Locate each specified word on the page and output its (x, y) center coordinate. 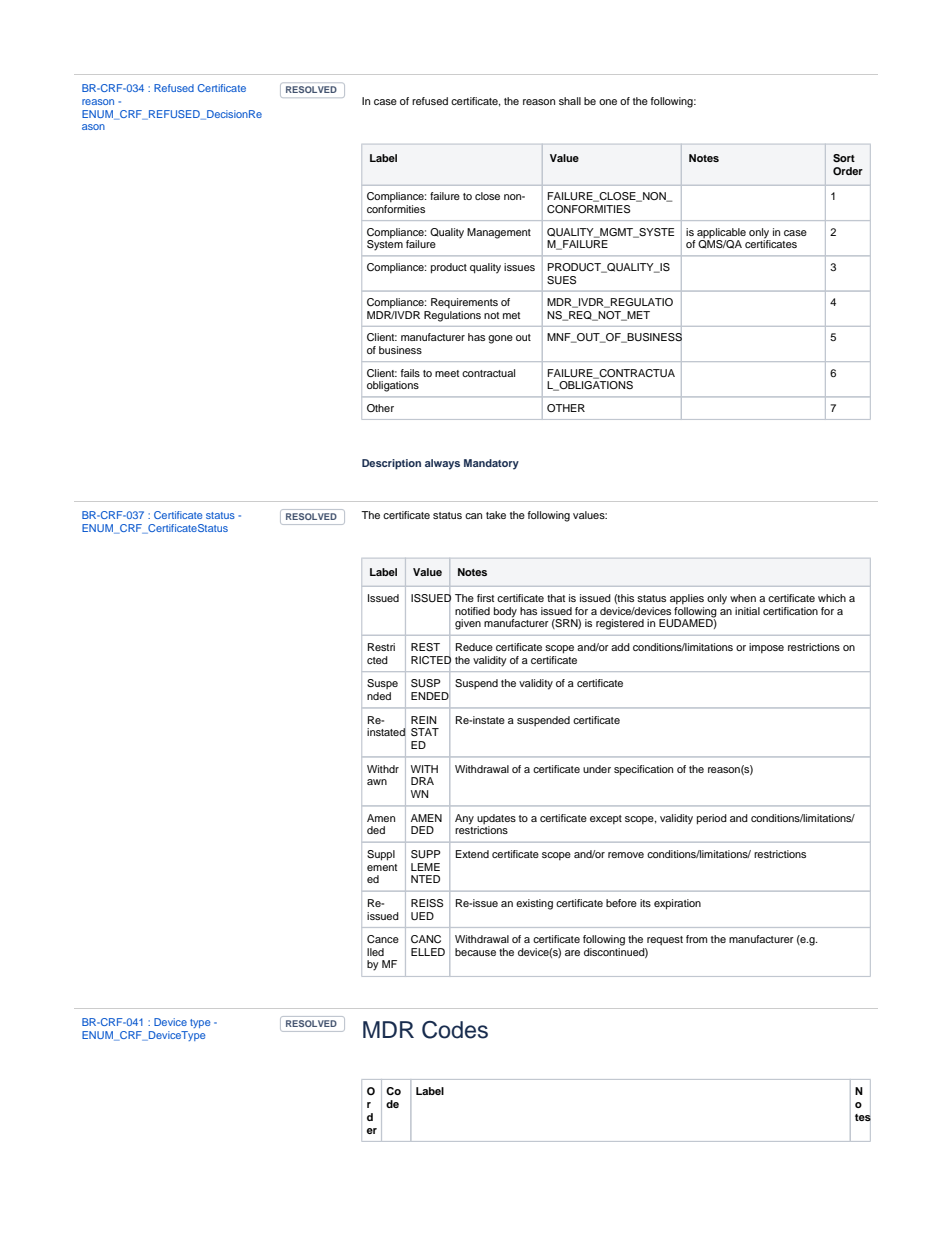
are (572, 953)
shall (570, 101)
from (696, 939)
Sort (844, 158)
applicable (721, 233)
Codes (455, 1030)
